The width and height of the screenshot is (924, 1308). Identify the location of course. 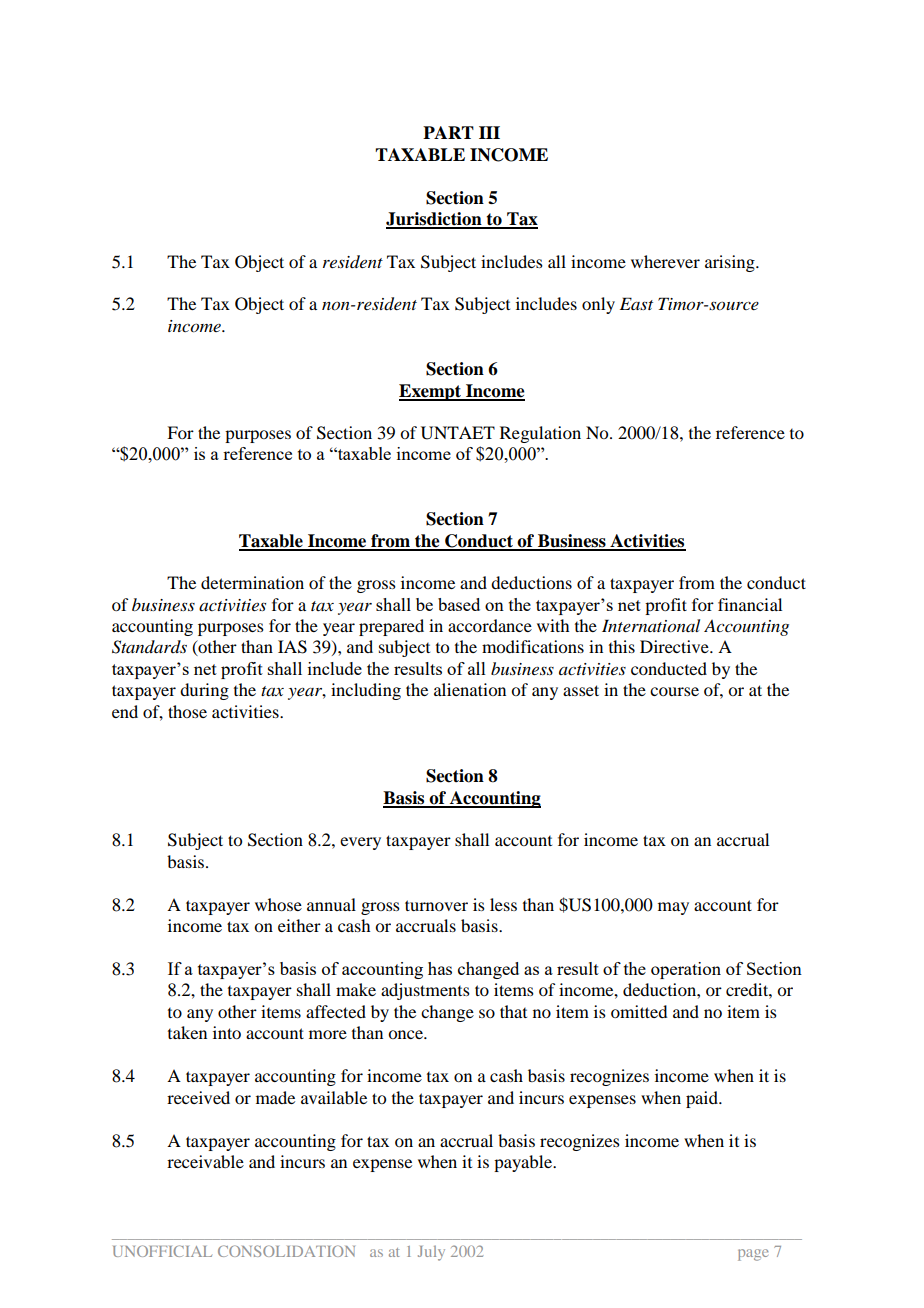
(674, 691).
